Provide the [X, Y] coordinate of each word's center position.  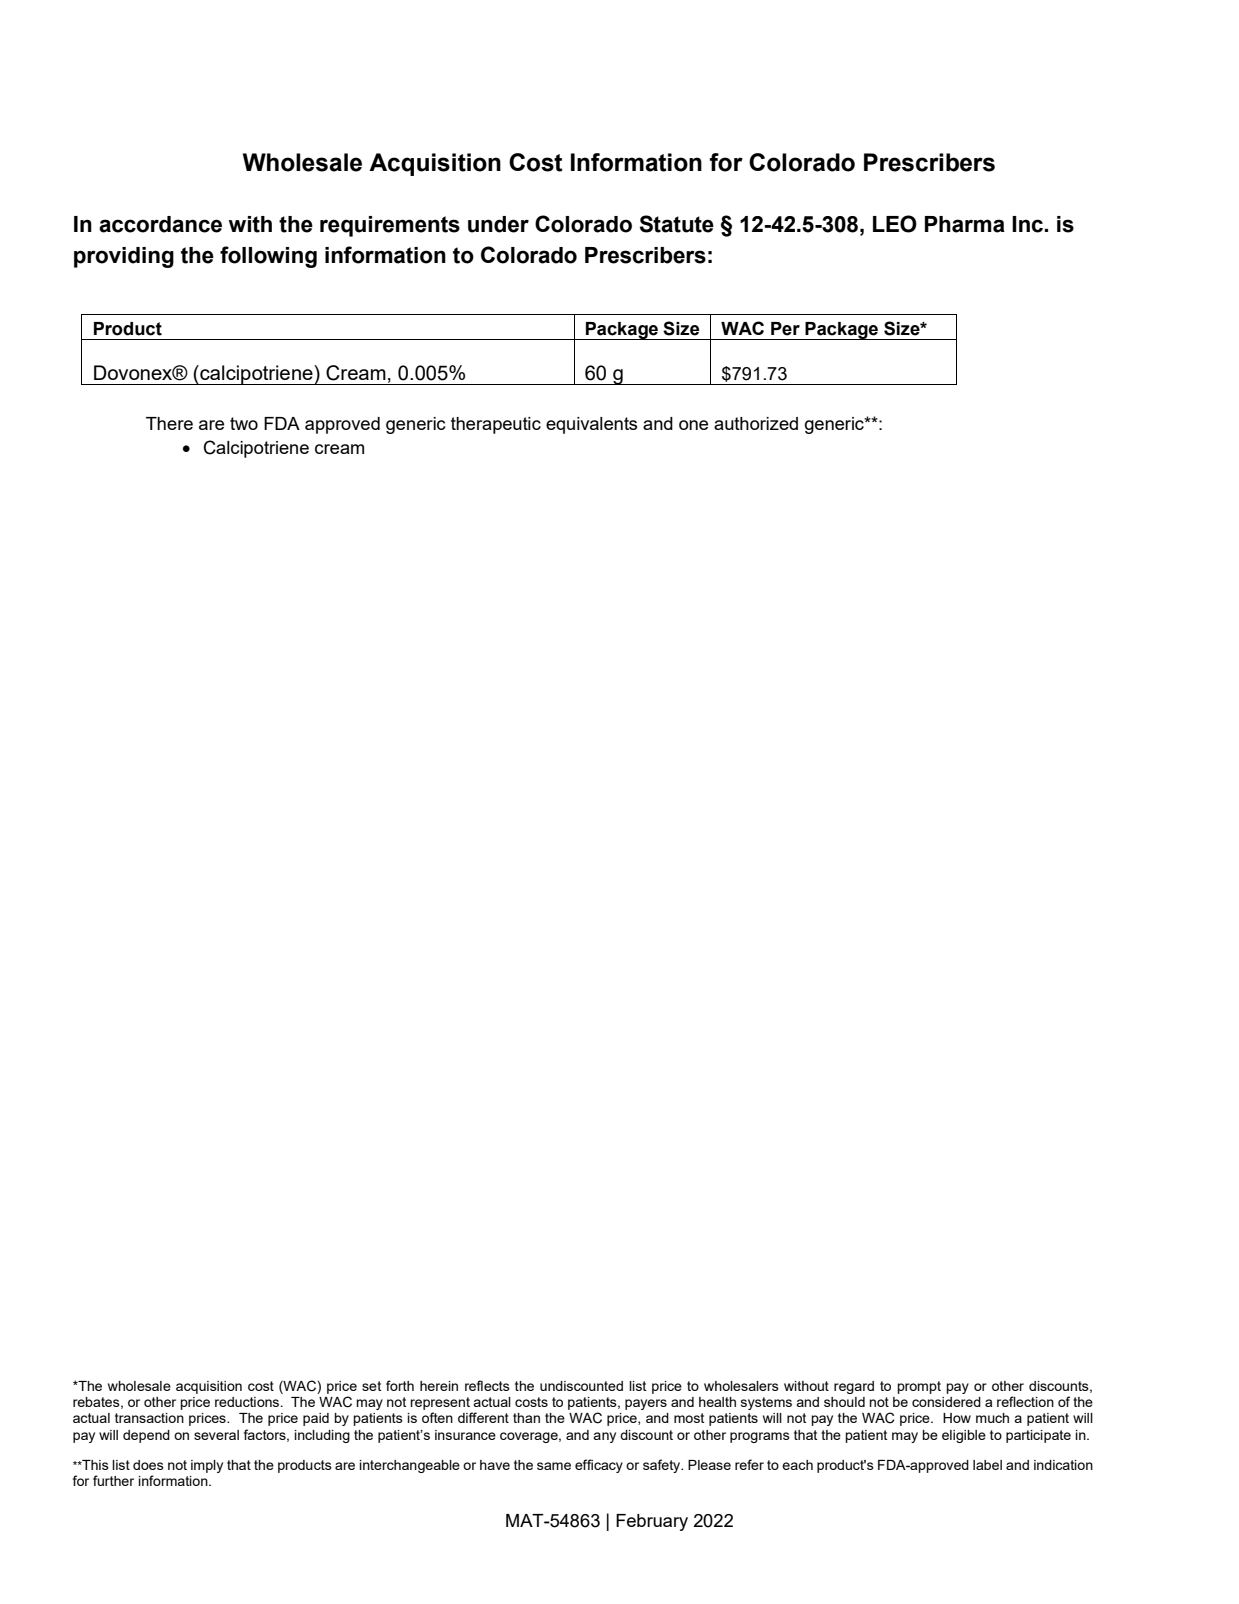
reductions [248, 1402]
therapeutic [496, 425]
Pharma [965, 224]
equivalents [591, 425]
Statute [677, 224]
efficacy [599, 1466]
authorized [756, 423]
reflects [487, 1385]
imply [207, 1466]
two [244, 423]
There [169, 423]
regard [854, 1387]
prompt [919, 1387]
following [268, 257]
